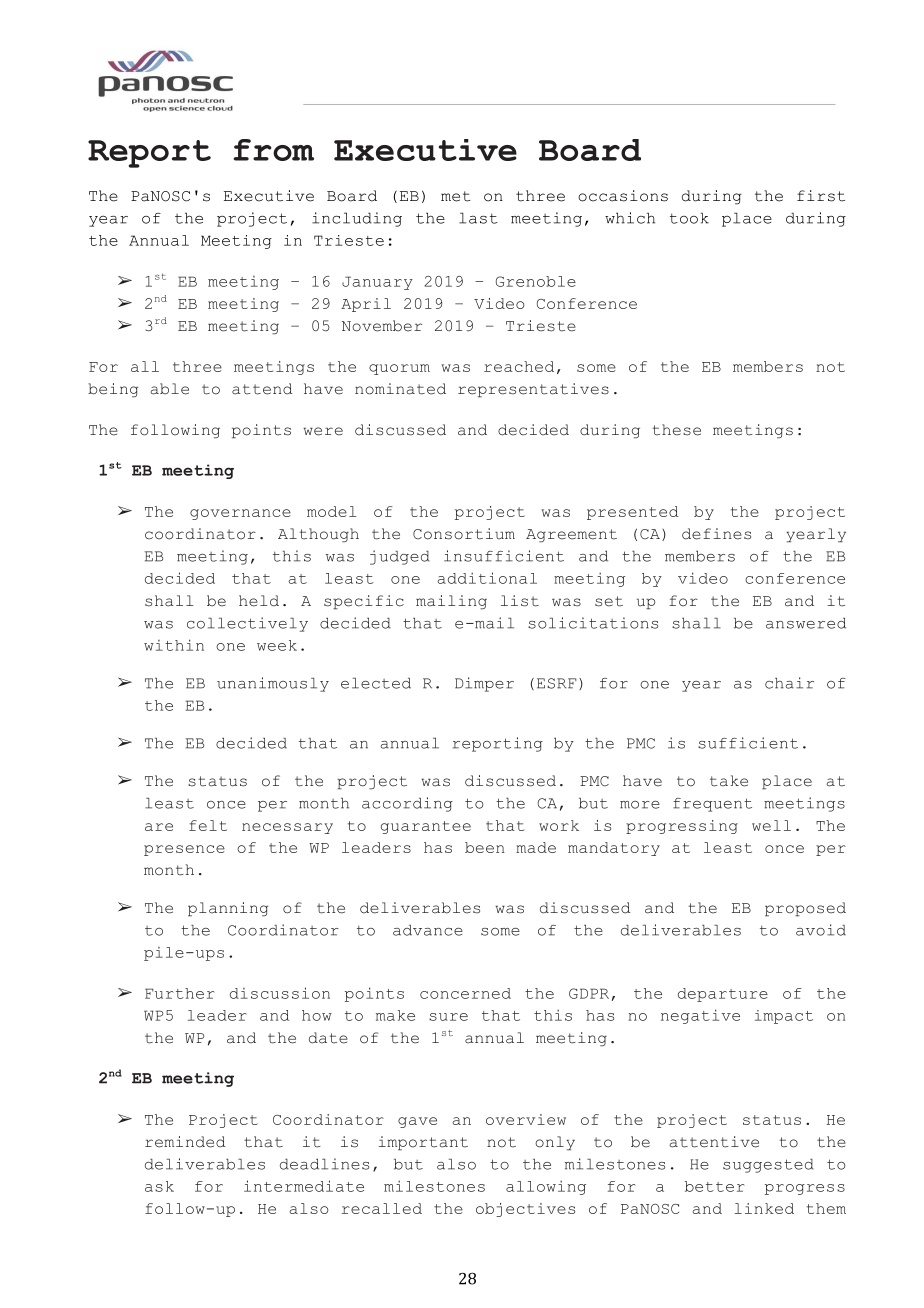 The image size is (924, 1308). What do you see at coordinates (174, 645) in the screenshot?
I see `within` at bounding box center [174, 645].
